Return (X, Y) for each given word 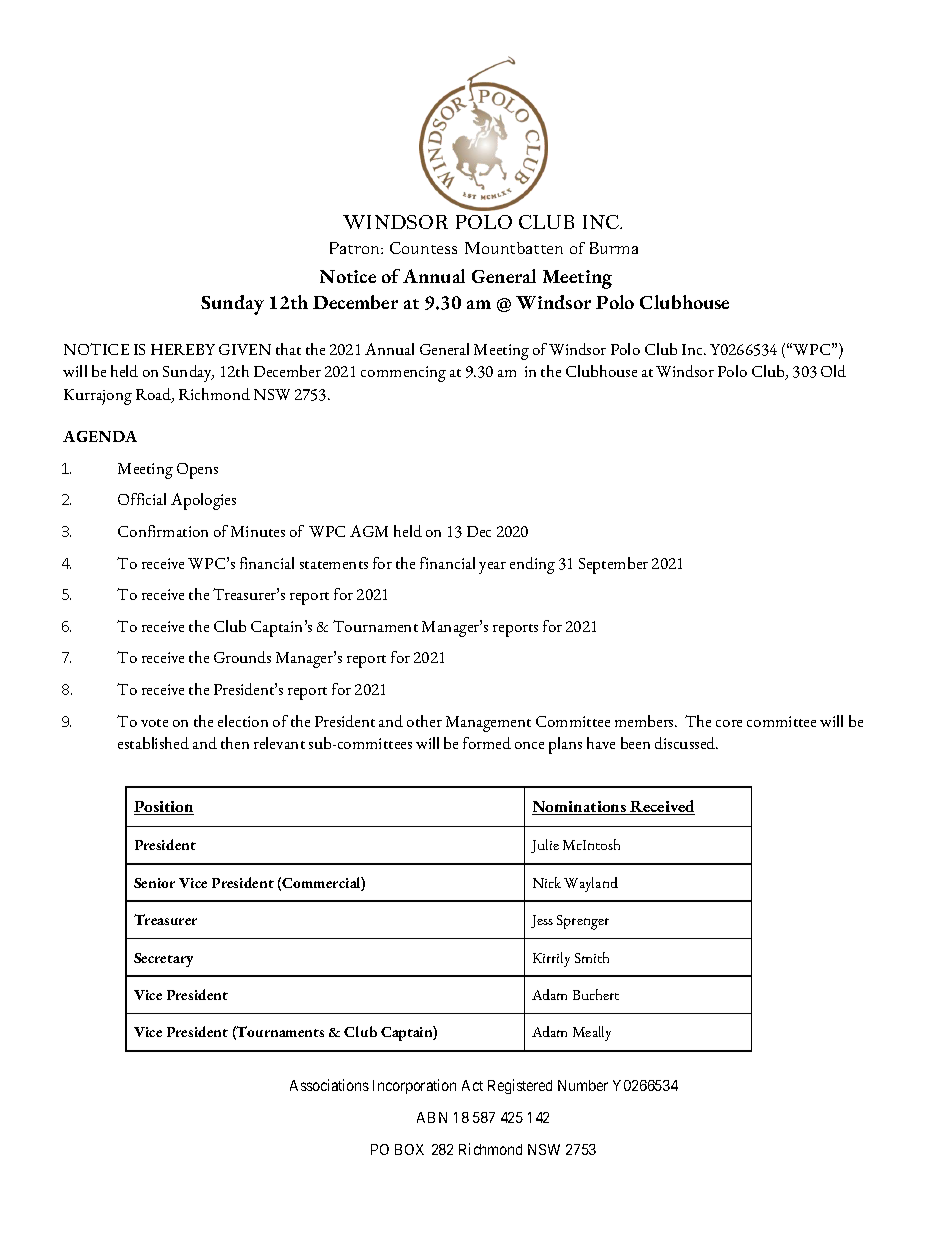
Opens (197, 471)
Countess (423, 248)
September (613, 565)
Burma (614, 248)
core (729, 723)
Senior (154, 883)
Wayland (591, 884)
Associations (329, 1085)
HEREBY (183, 349)
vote (154, 723)
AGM (369, 531)
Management (488, 724)
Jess (542, 921)
